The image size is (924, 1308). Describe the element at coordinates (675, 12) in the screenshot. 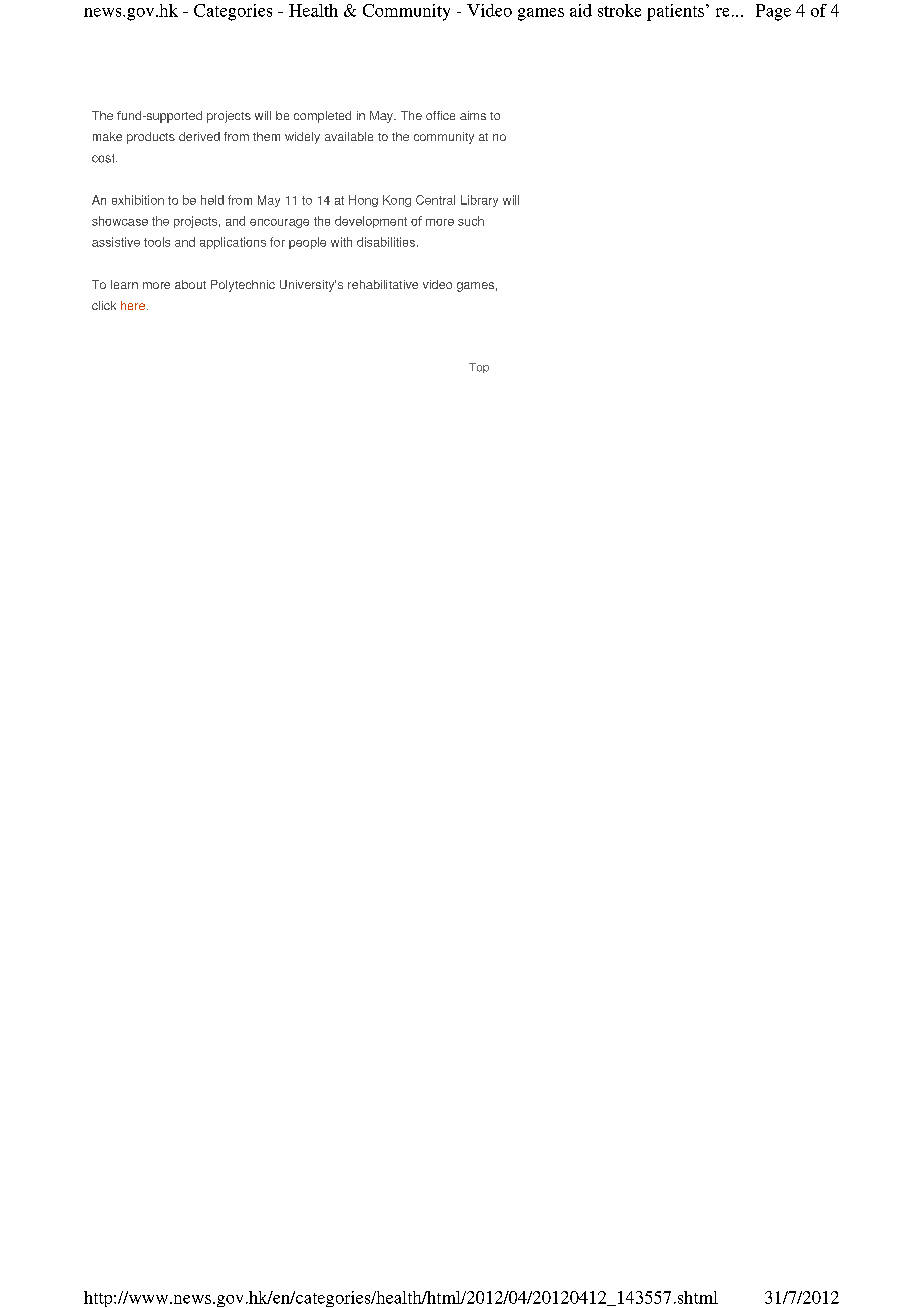

I see `patients` at that location.
